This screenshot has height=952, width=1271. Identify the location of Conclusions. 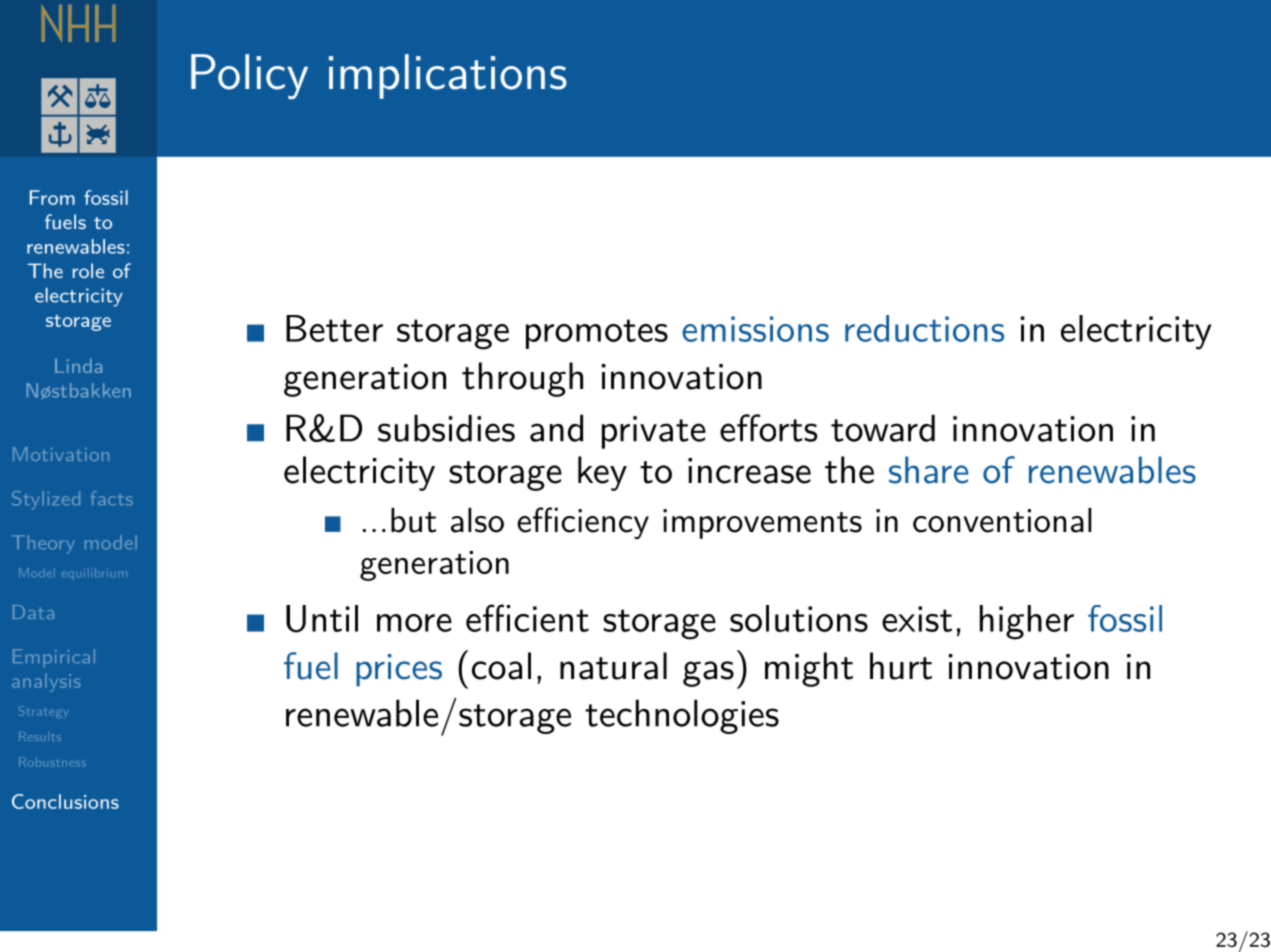
(65, 801).
